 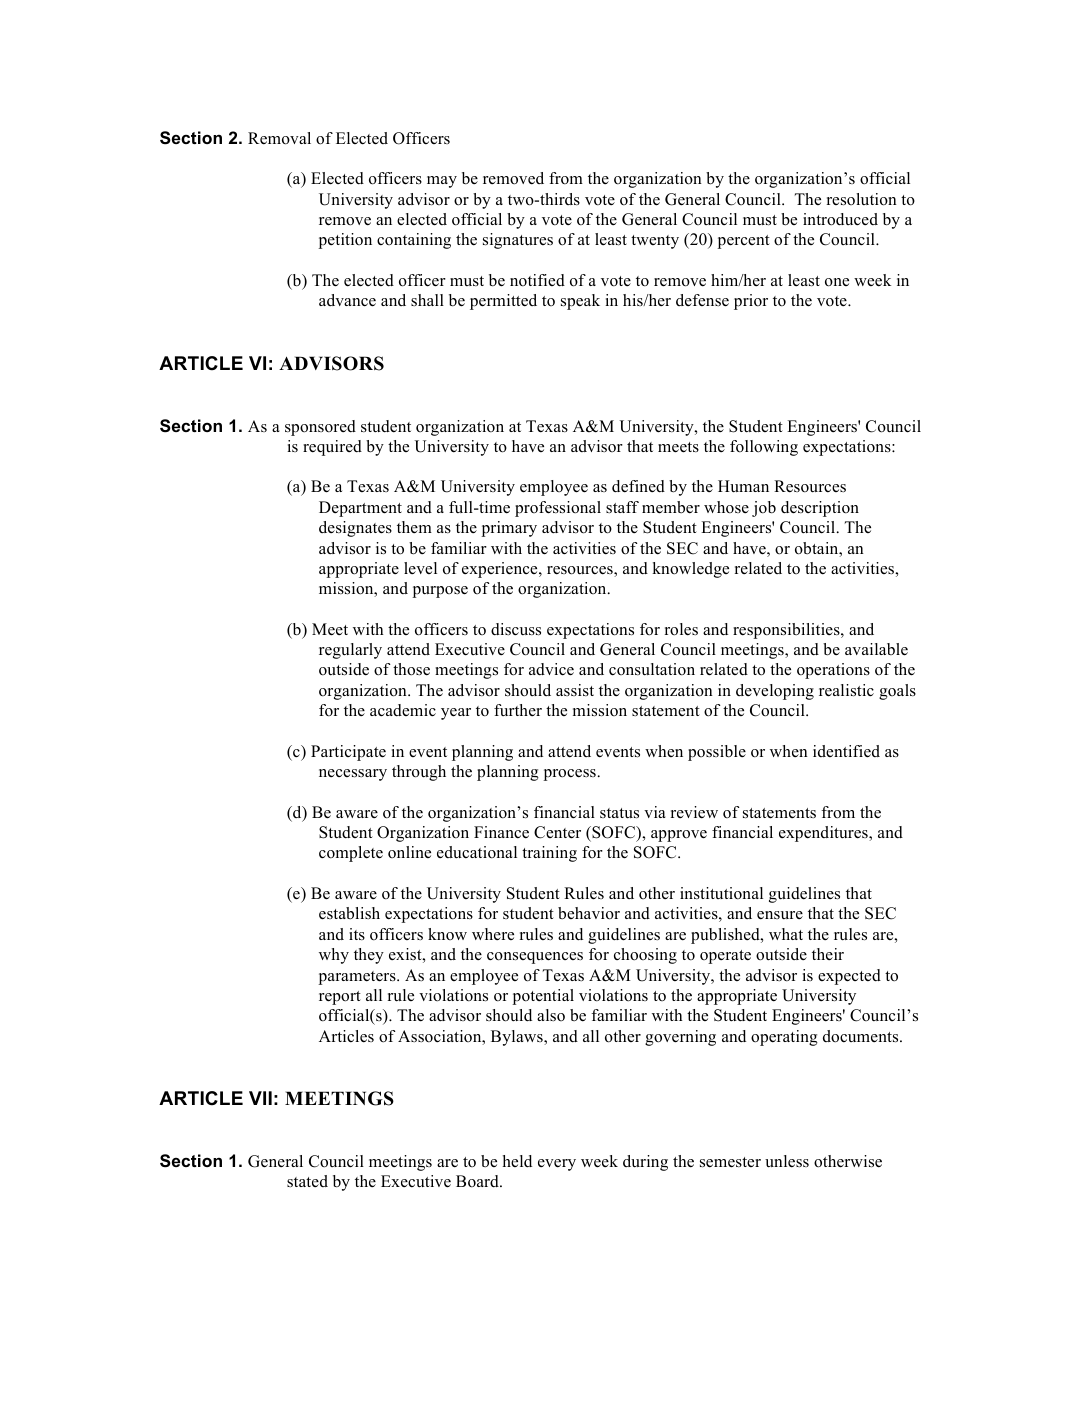 I want to click on unless, so click(x=787, y=1161).
